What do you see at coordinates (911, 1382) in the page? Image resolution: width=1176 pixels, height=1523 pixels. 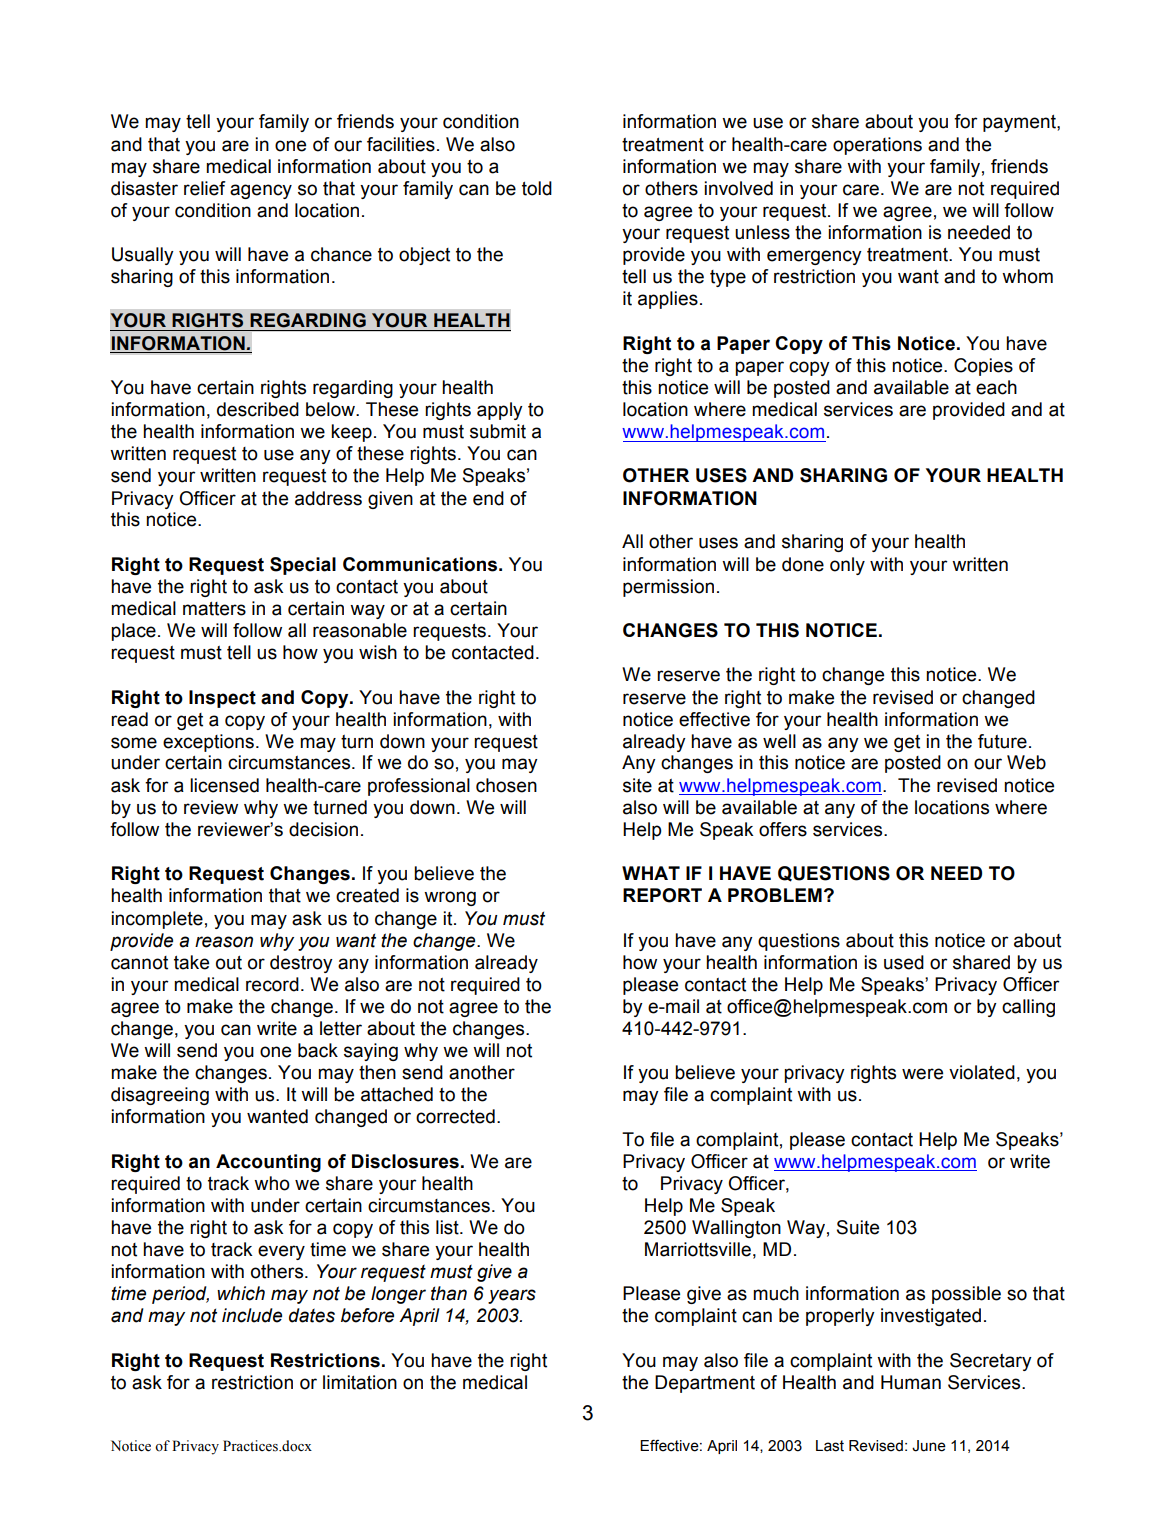 I see `Human` at bounding box center [911, 1382].
